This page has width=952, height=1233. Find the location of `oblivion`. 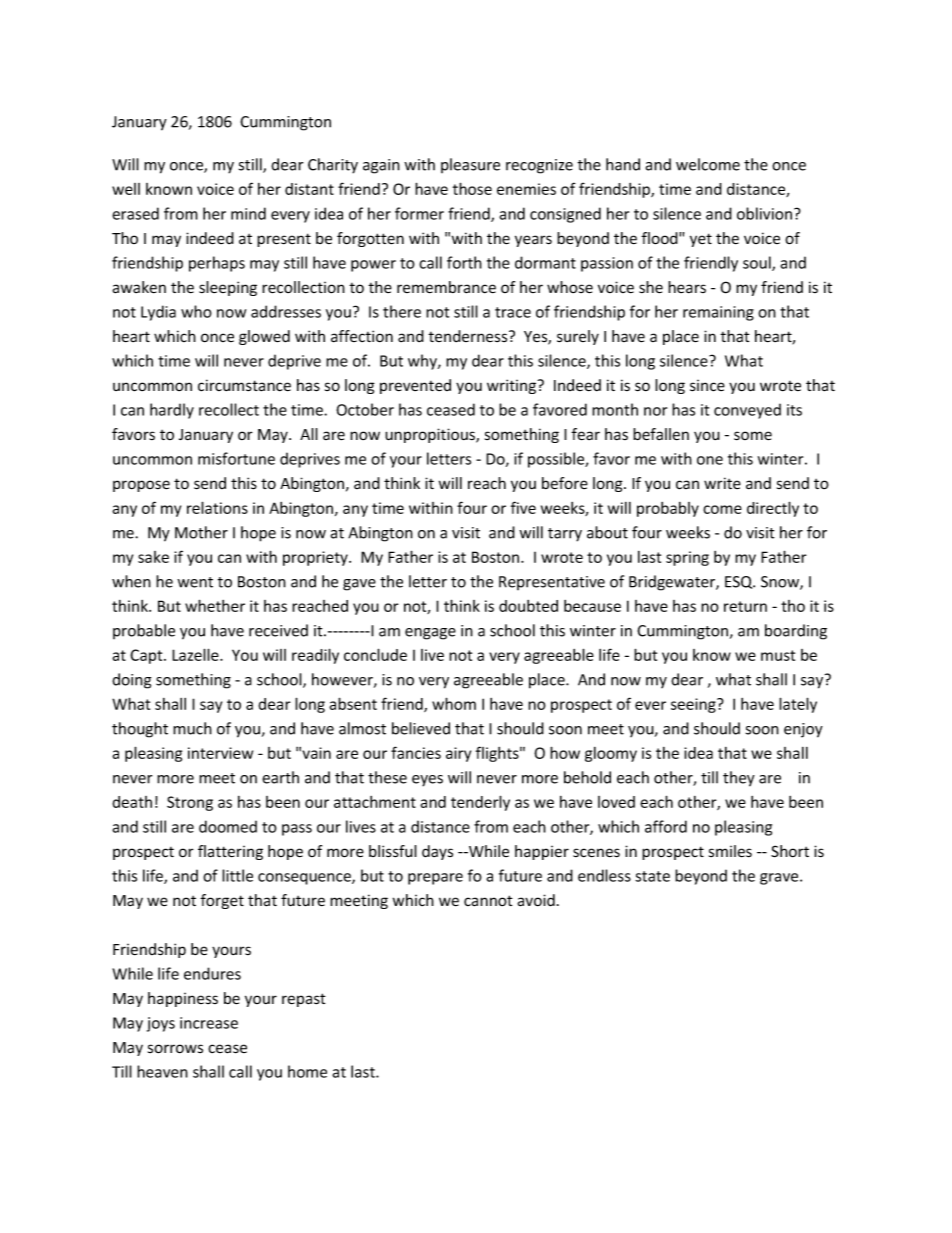

oblivion is located at coordinates (764, 213).
